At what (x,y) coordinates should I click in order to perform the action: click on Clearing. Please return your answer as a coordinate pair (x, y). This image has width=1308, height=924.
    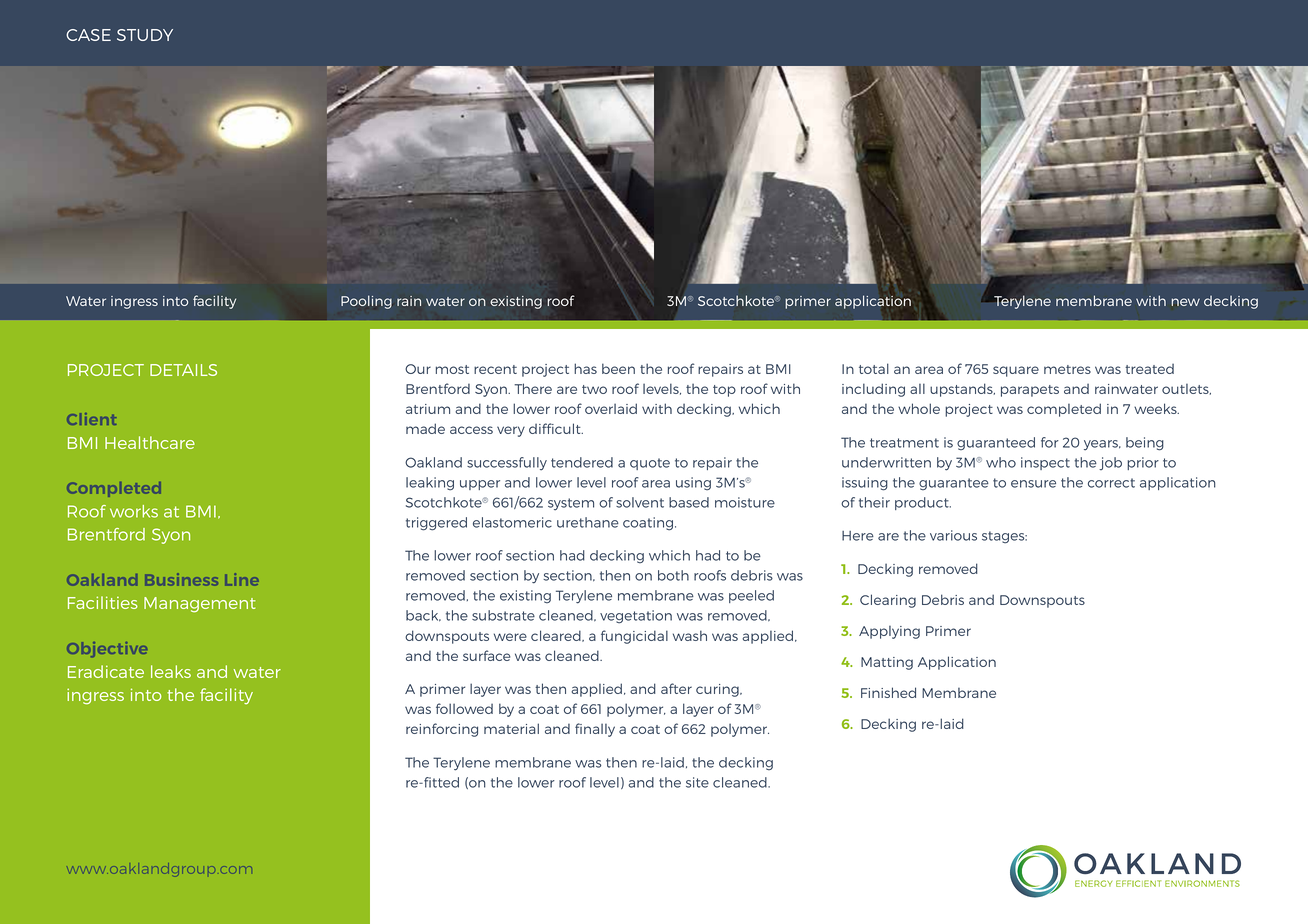
    Looking at the image, I should click on (888, 601).
